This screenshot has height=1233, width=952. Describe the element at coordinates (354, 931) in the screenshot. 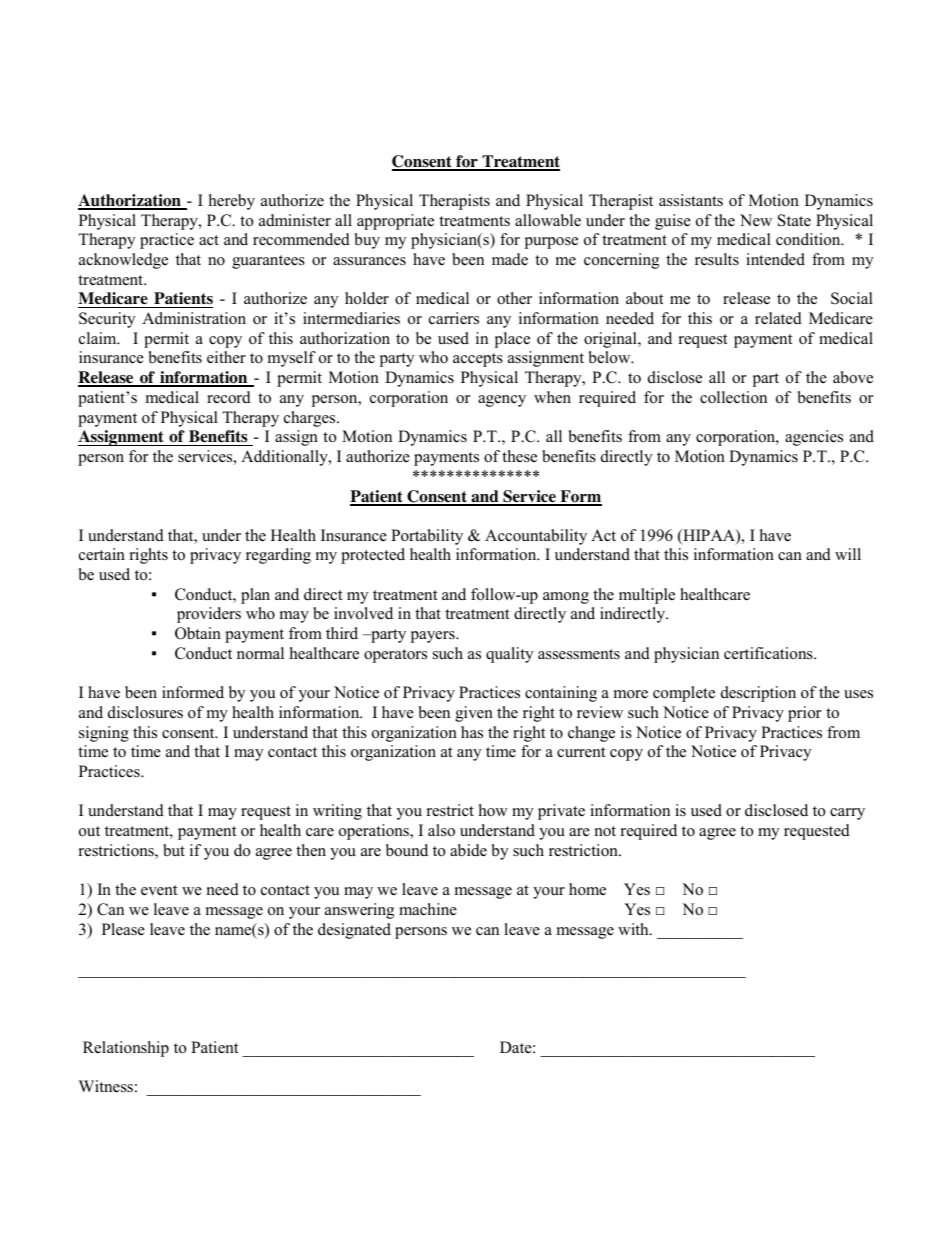

I see `designated` at that location.
